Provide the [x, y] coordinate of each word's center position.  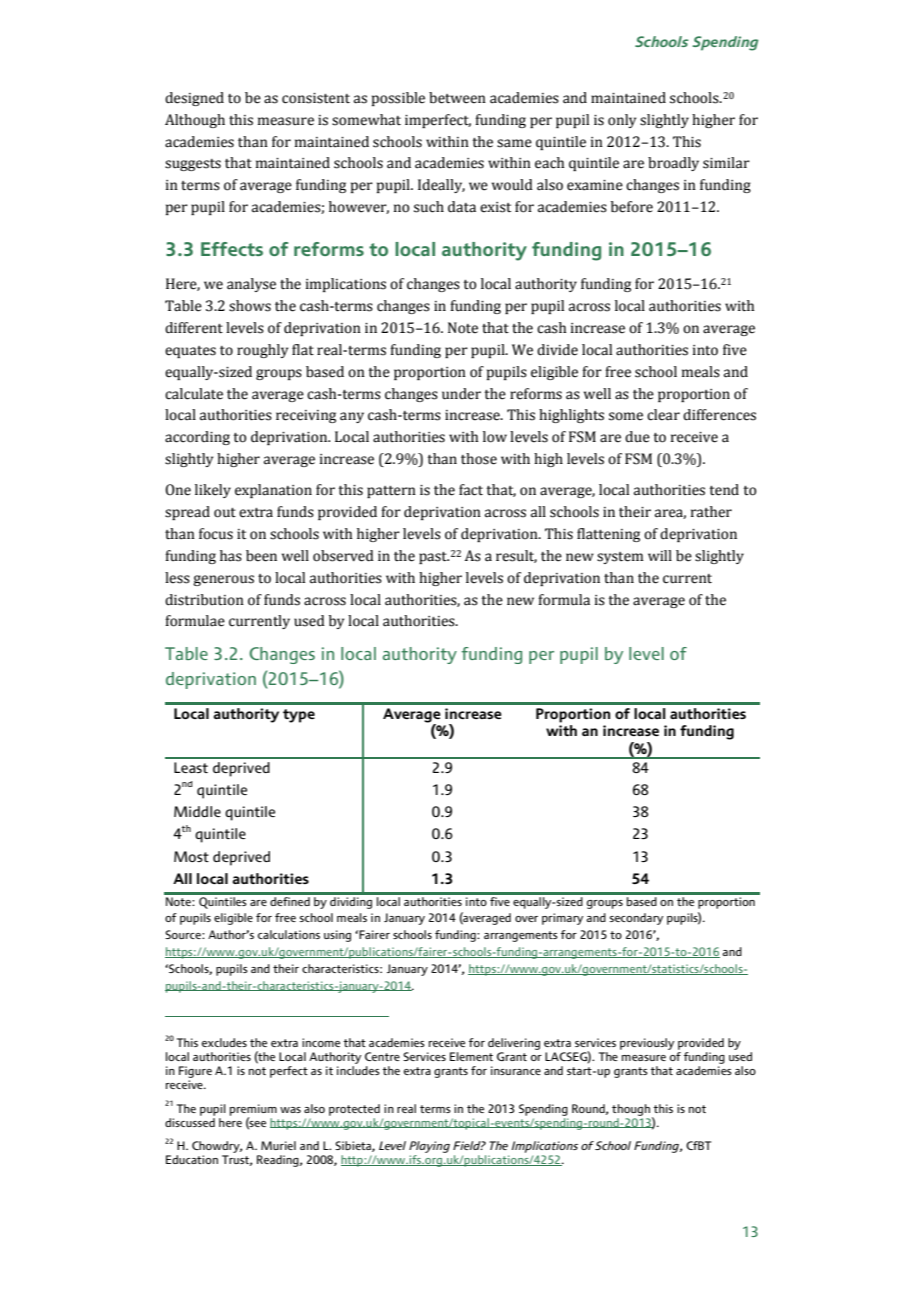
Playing [429, 1147]
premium [253, 1111]
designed [194, 99]
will [660, 555]
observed [343, 556]
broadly [673, 164]
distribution [204, 600]
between [457, 98]
